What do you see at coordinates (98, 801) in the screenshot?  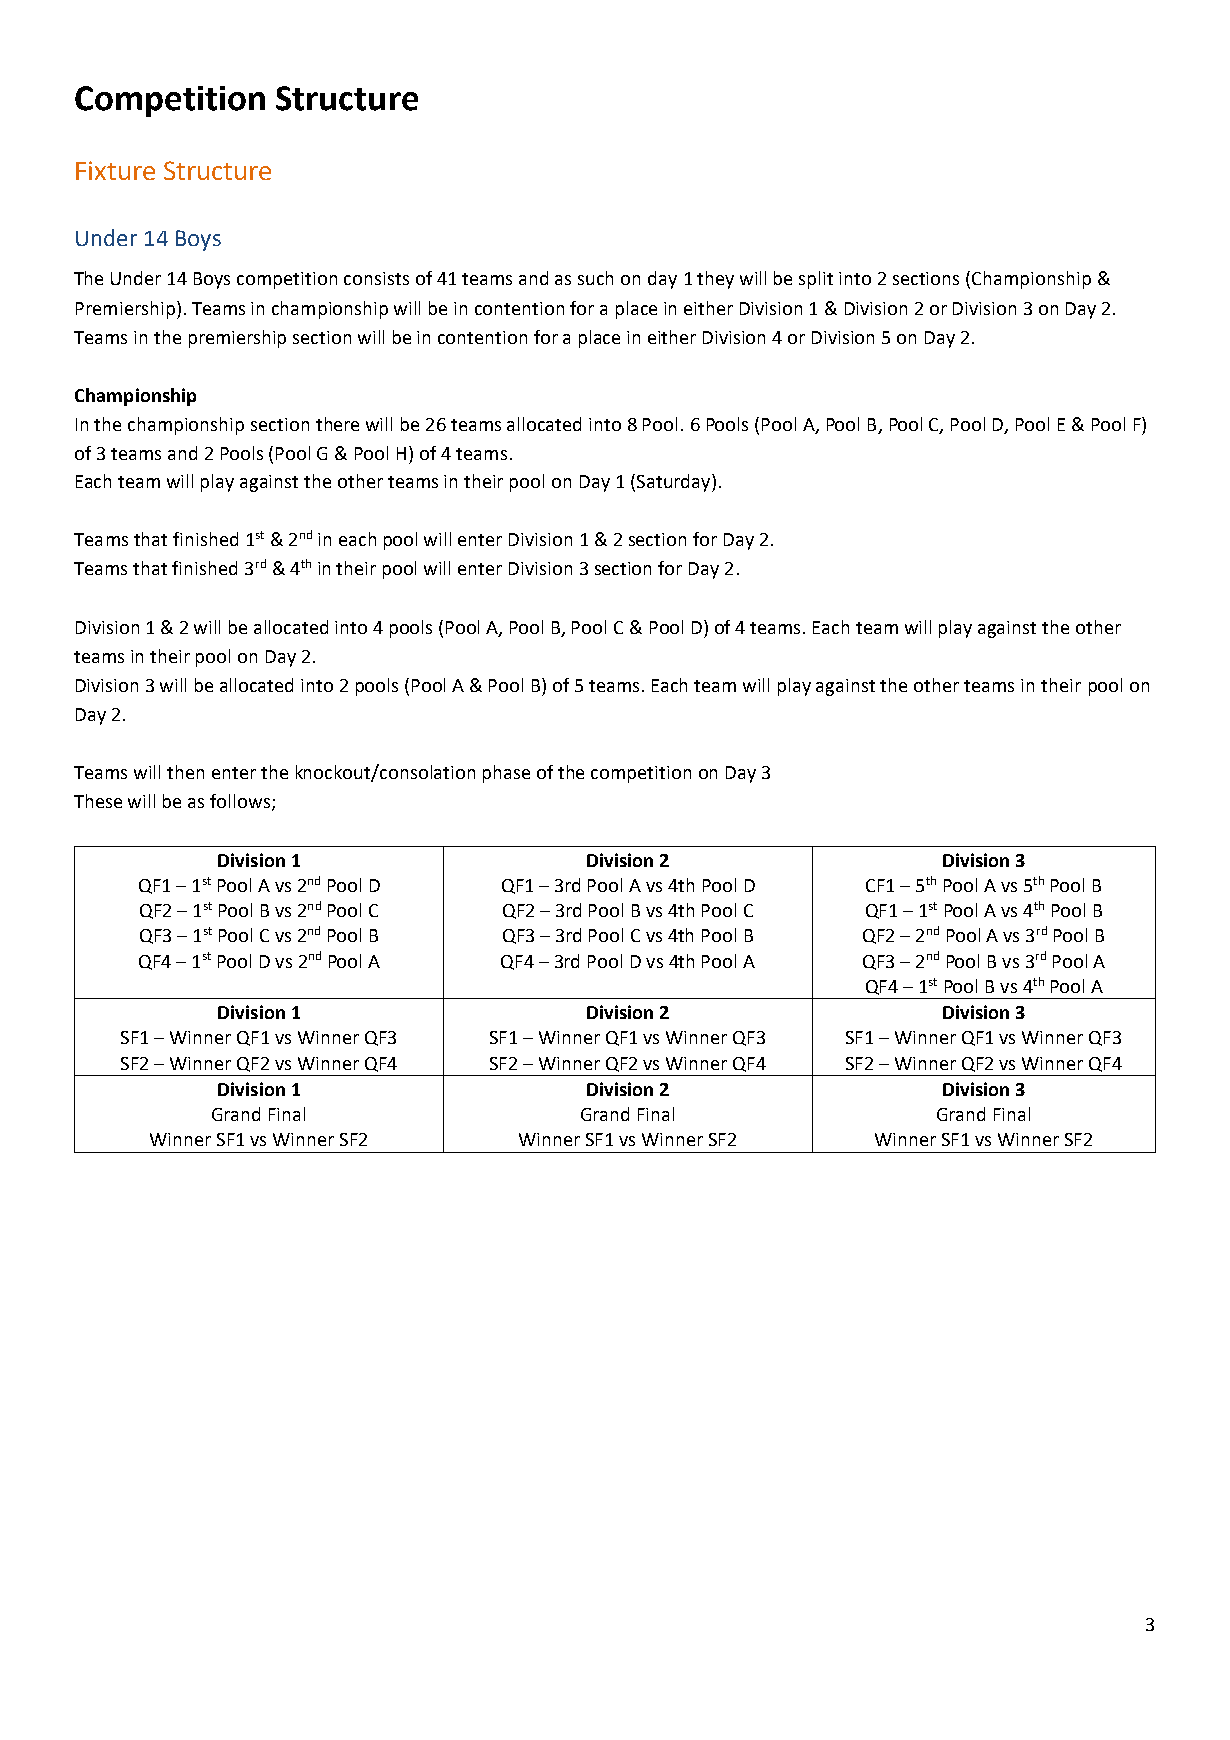 I see `These` at bounding box center [98, 801].
